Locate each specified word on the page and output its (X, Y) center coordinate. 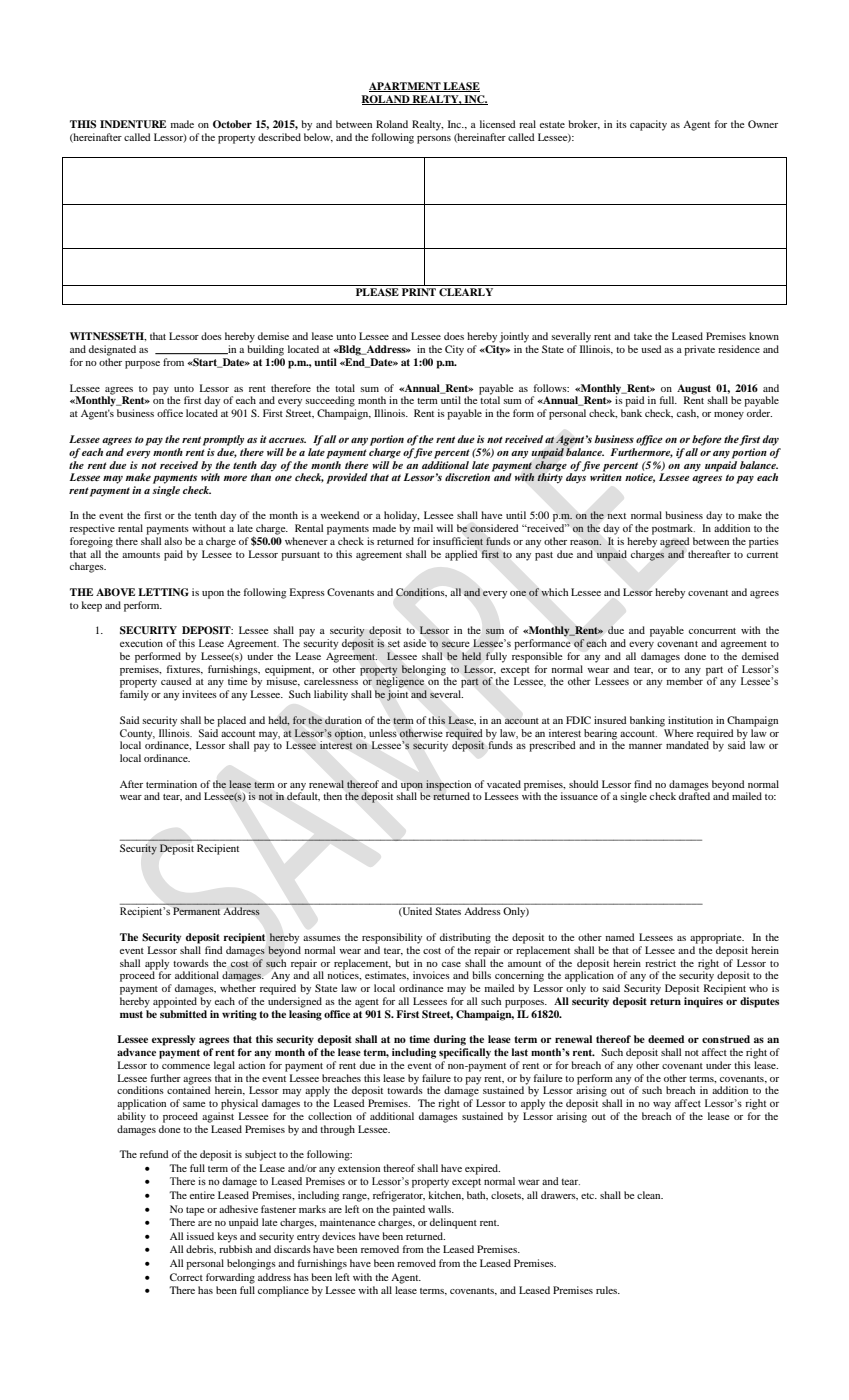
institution (690, 720)
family (134, 695)
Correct (186, 1277)
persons (434, 140)
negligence (399, 681)
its (621, 124)
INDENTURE (133, 124)
